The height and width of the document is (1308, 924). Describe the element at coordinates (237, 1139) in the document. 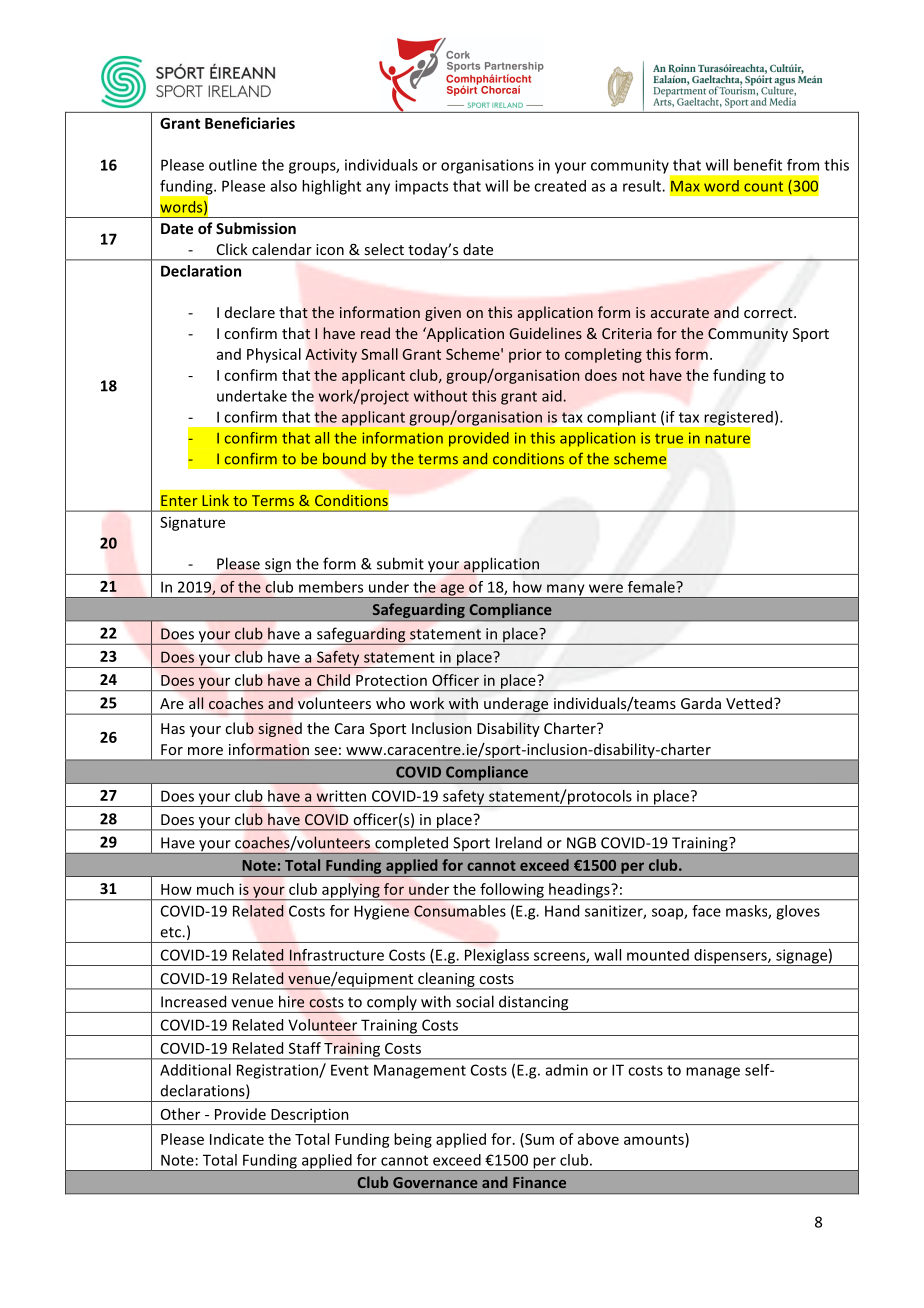

I see `Indicate` at that location.
